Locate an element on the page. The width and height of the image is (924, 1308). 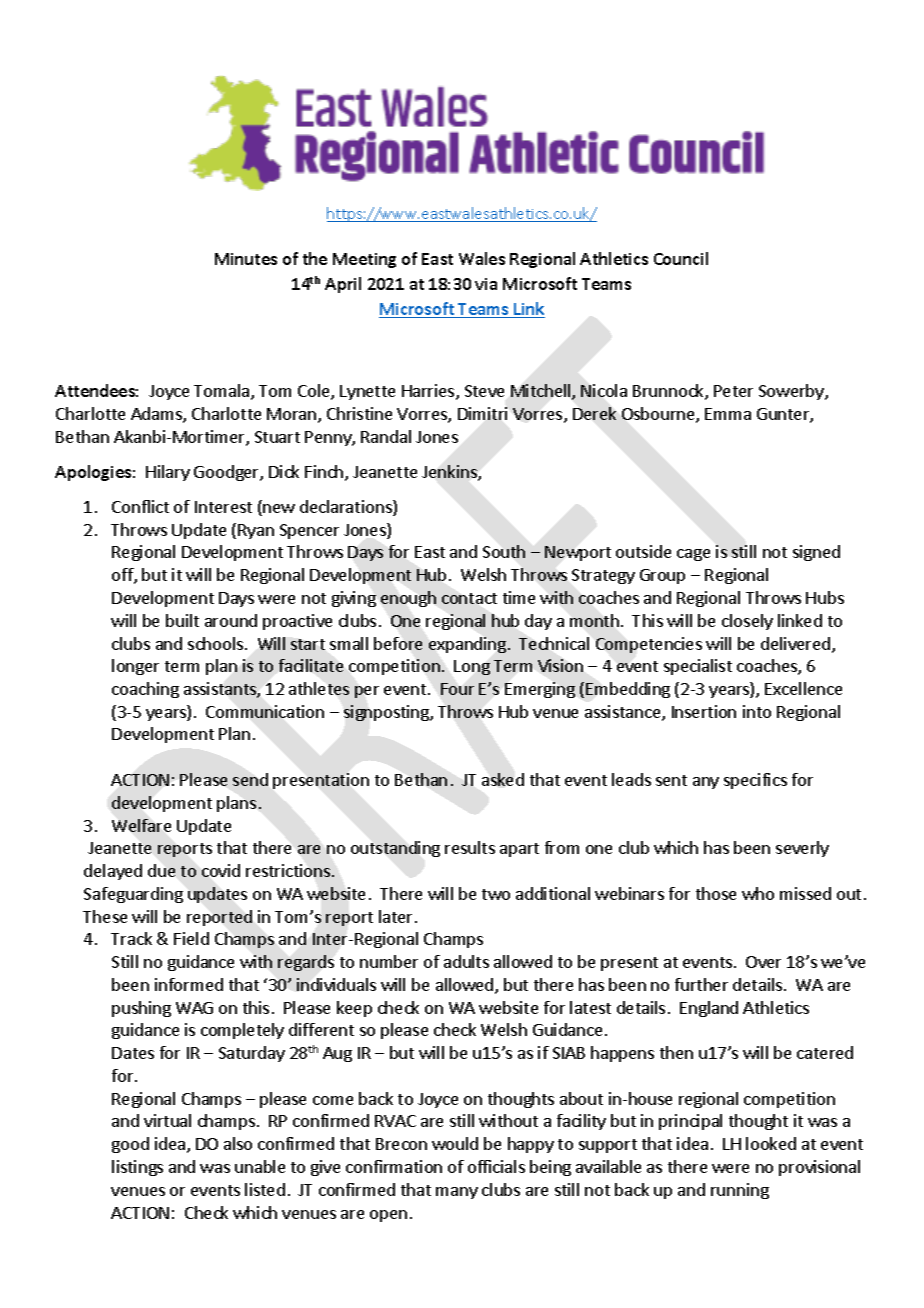
who is located at coordinates (758, 893).
